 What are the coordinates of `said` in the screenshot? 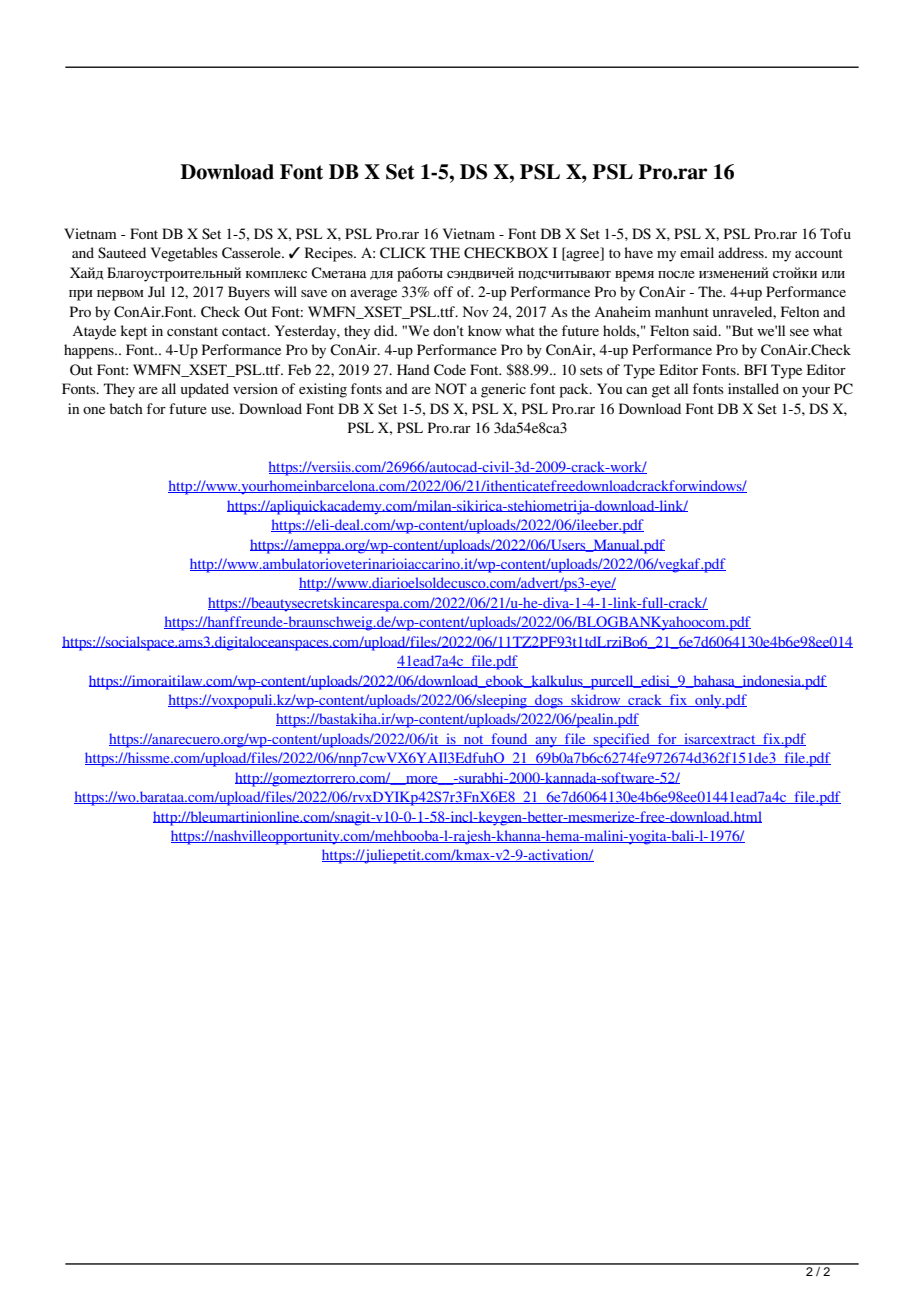 It's located at (706, 330).
